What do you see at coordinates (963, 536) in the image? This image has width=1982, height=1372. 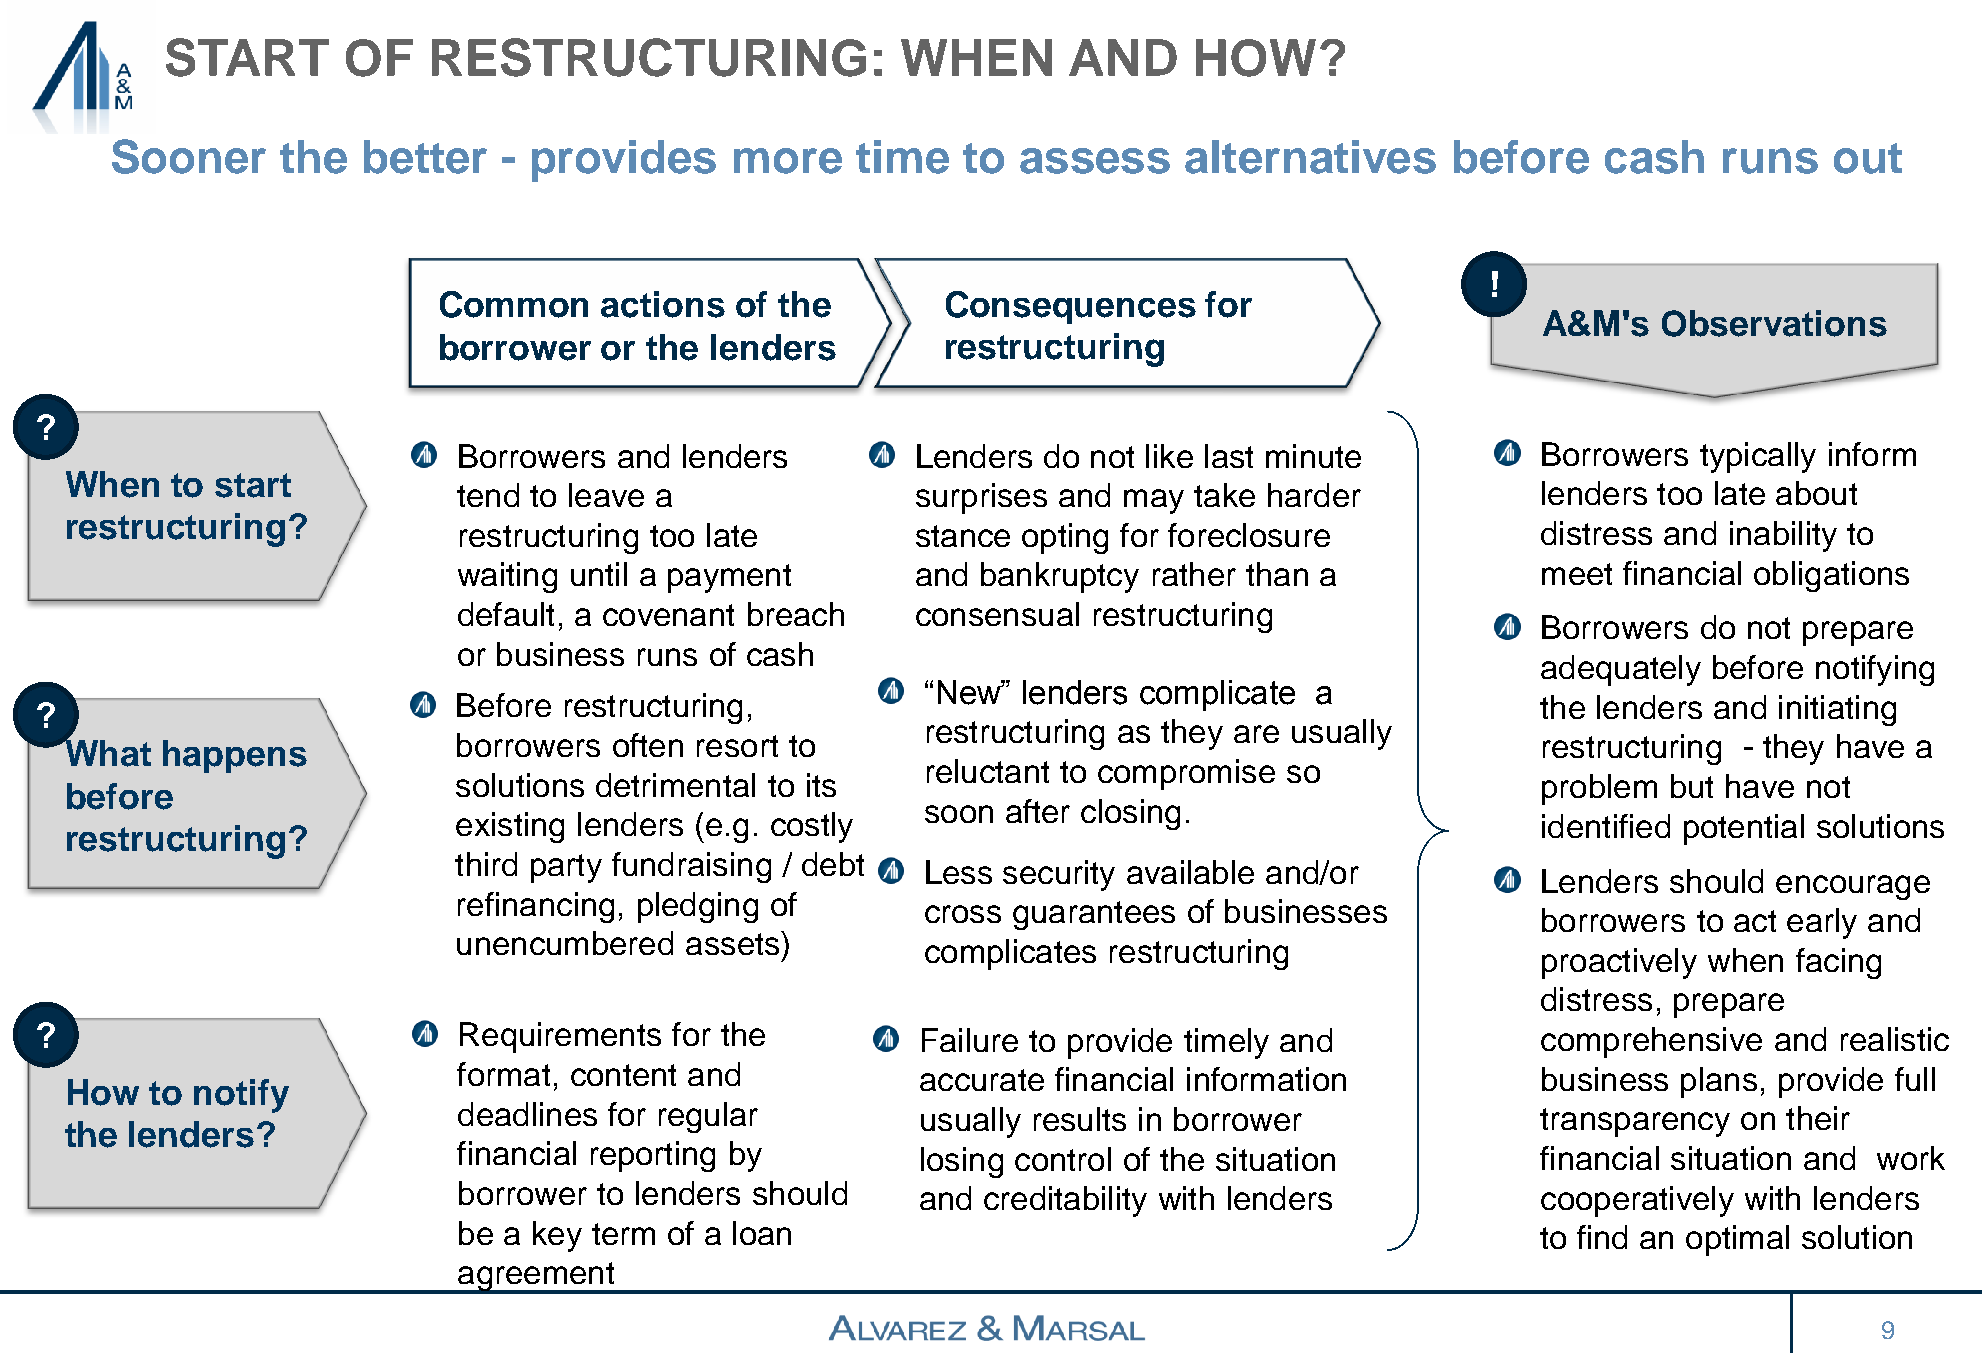 I see `stance` at bounding box center [963, 536].
